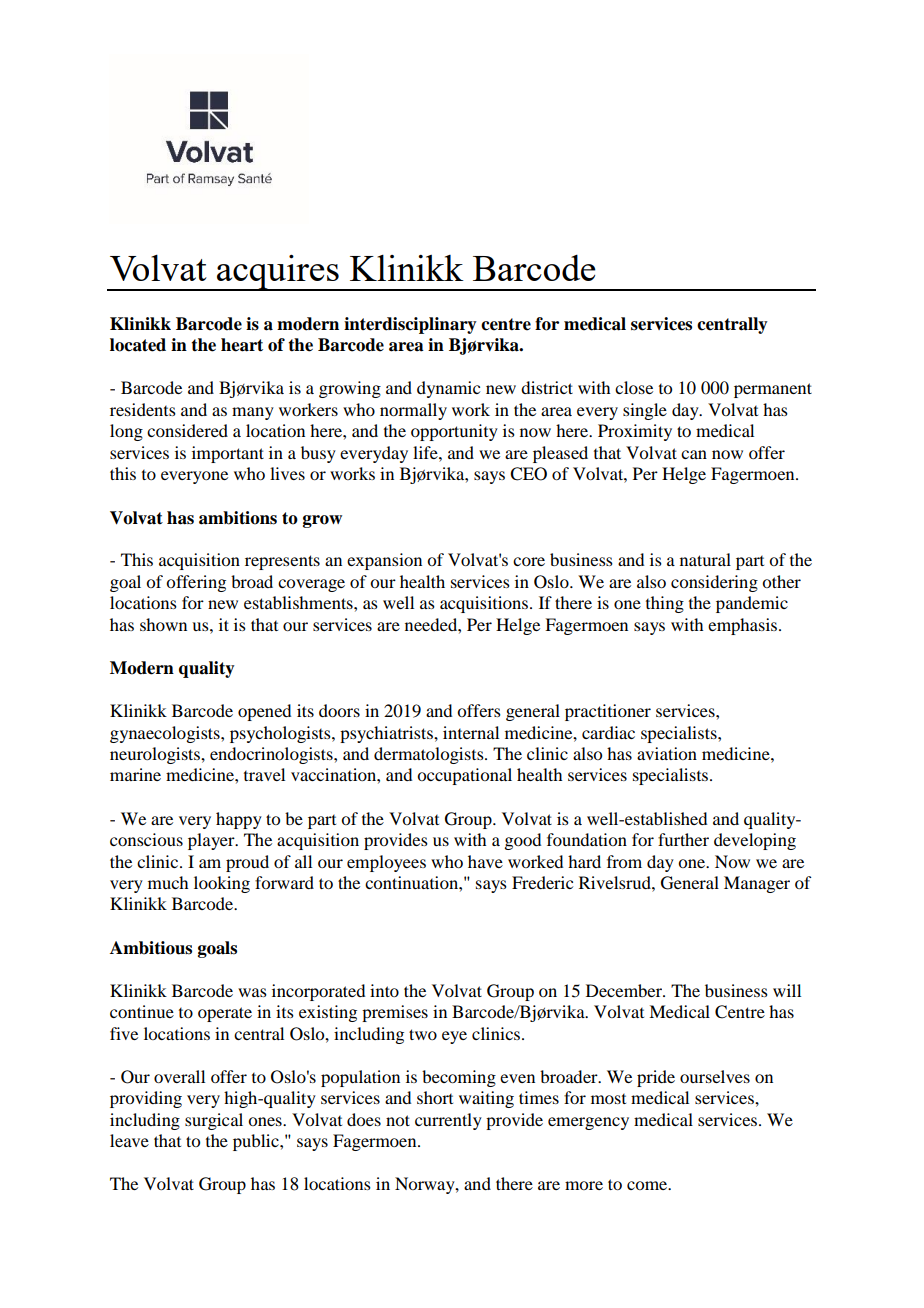  What do you see at coordinates (166, 734) in the screenshot?
I see `gynaecologists` at bounding box center [166, 734].
